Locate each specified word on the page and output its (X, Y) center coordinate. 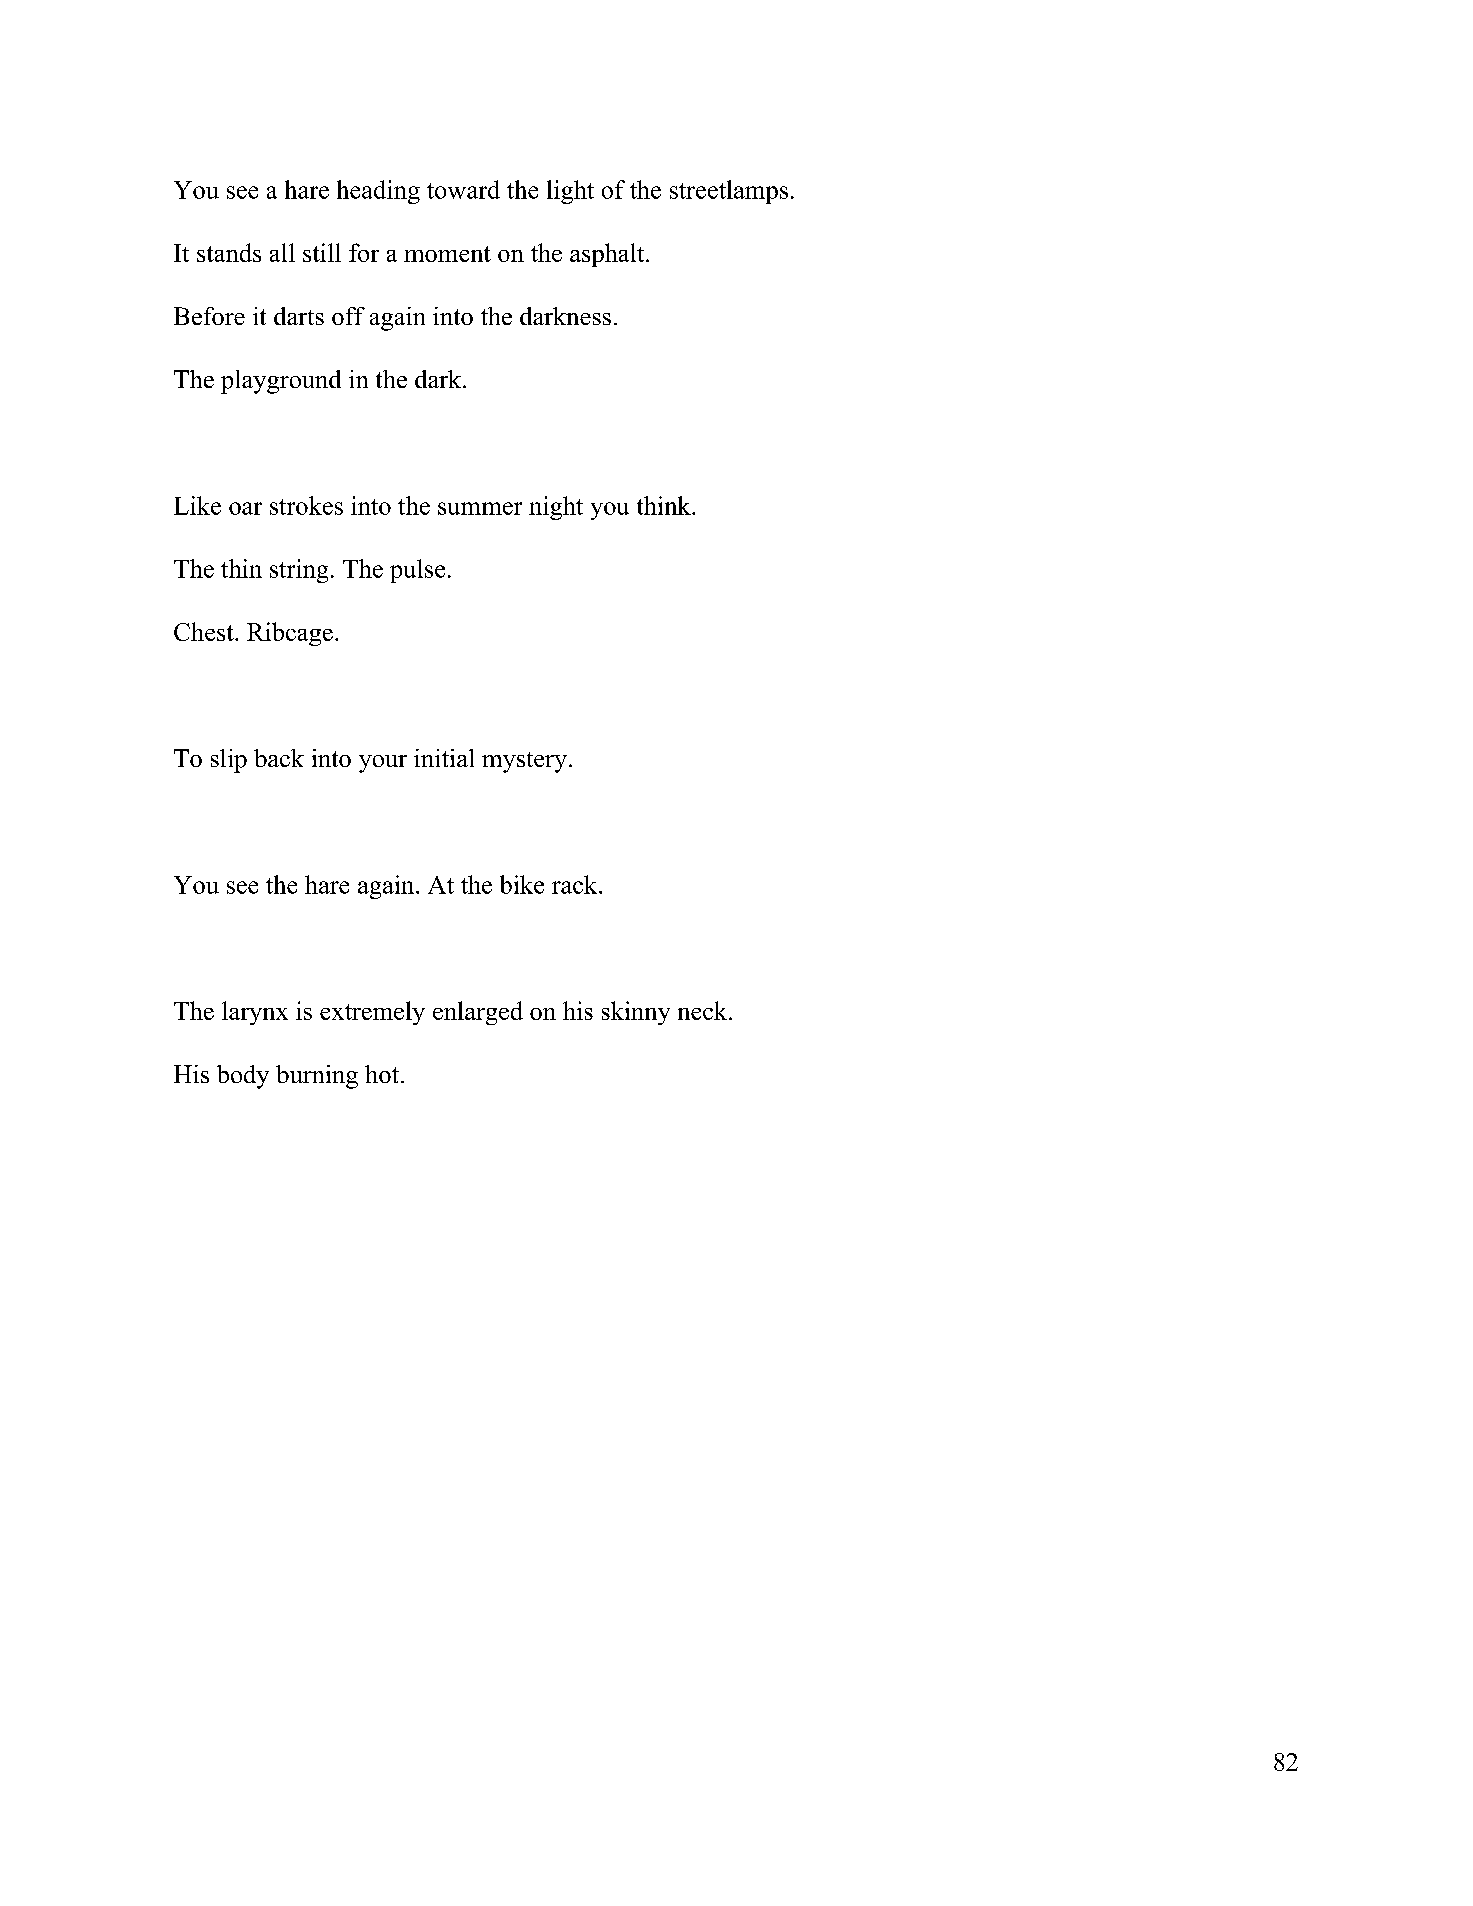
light (570, 192)
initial (444, 758)
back (279, 758)
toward (463, 189)
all (282, 252)
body (243, 1077)
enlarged (478, 1013)
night (556, 508)
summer (480, 508)
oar (245, 508)
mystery (524, 762)
